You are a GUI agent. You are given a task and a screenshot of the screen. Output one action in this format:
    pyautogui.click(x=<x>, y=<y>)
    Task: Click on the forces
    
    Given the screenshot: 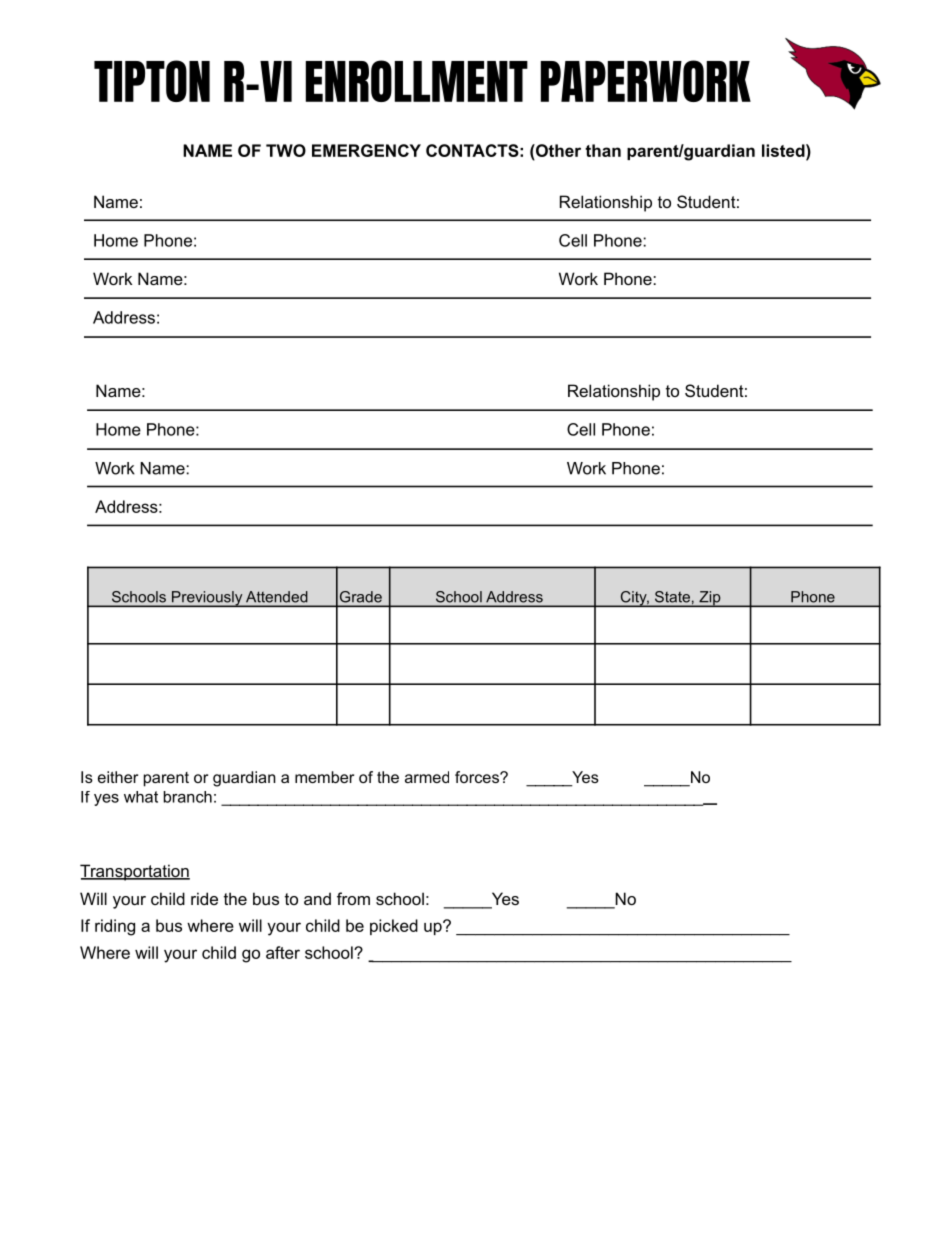 What is the action you would take?
    pyautogui.click(x=478, y=777)
